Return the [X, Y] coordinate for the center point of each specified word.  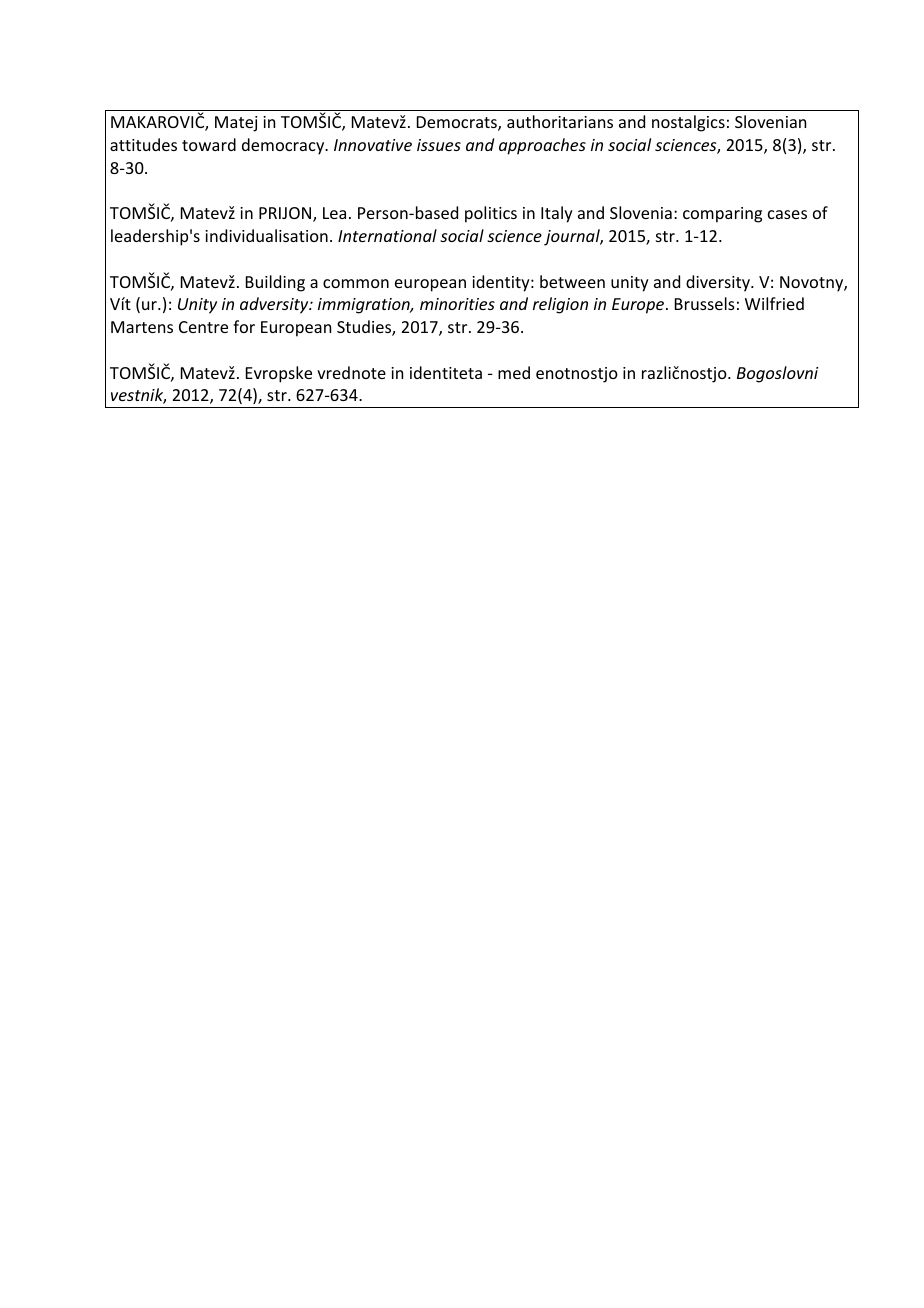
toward [209, 144]
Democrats [458, 123]
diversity [719, 283]
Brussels [705, 303]
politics [491, 214]
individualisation [266, 235]
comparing [722, 215]
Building [275, 283]
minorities [457, 304]
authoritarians [560, 121]
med [514, 372]
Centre [203, 327]
